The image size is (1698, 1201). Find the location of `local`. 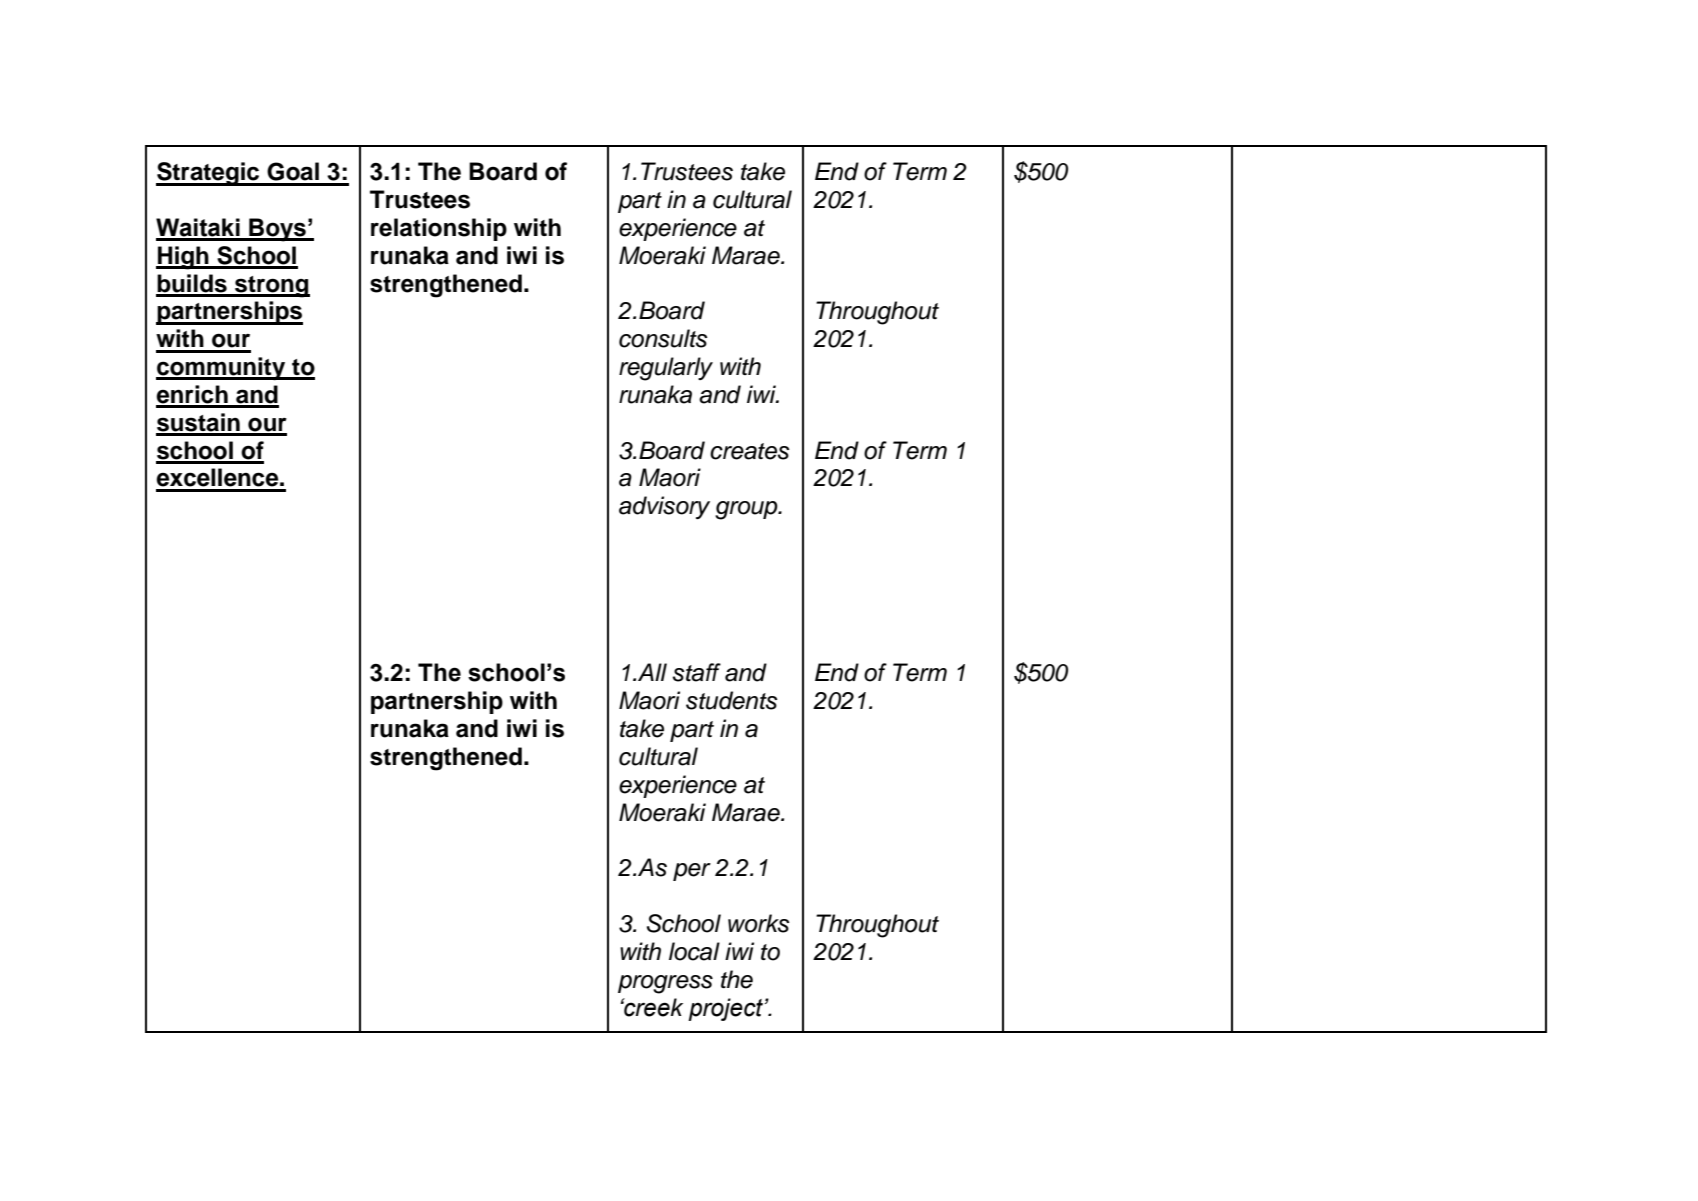

local is located at coordinates (694, 951).
